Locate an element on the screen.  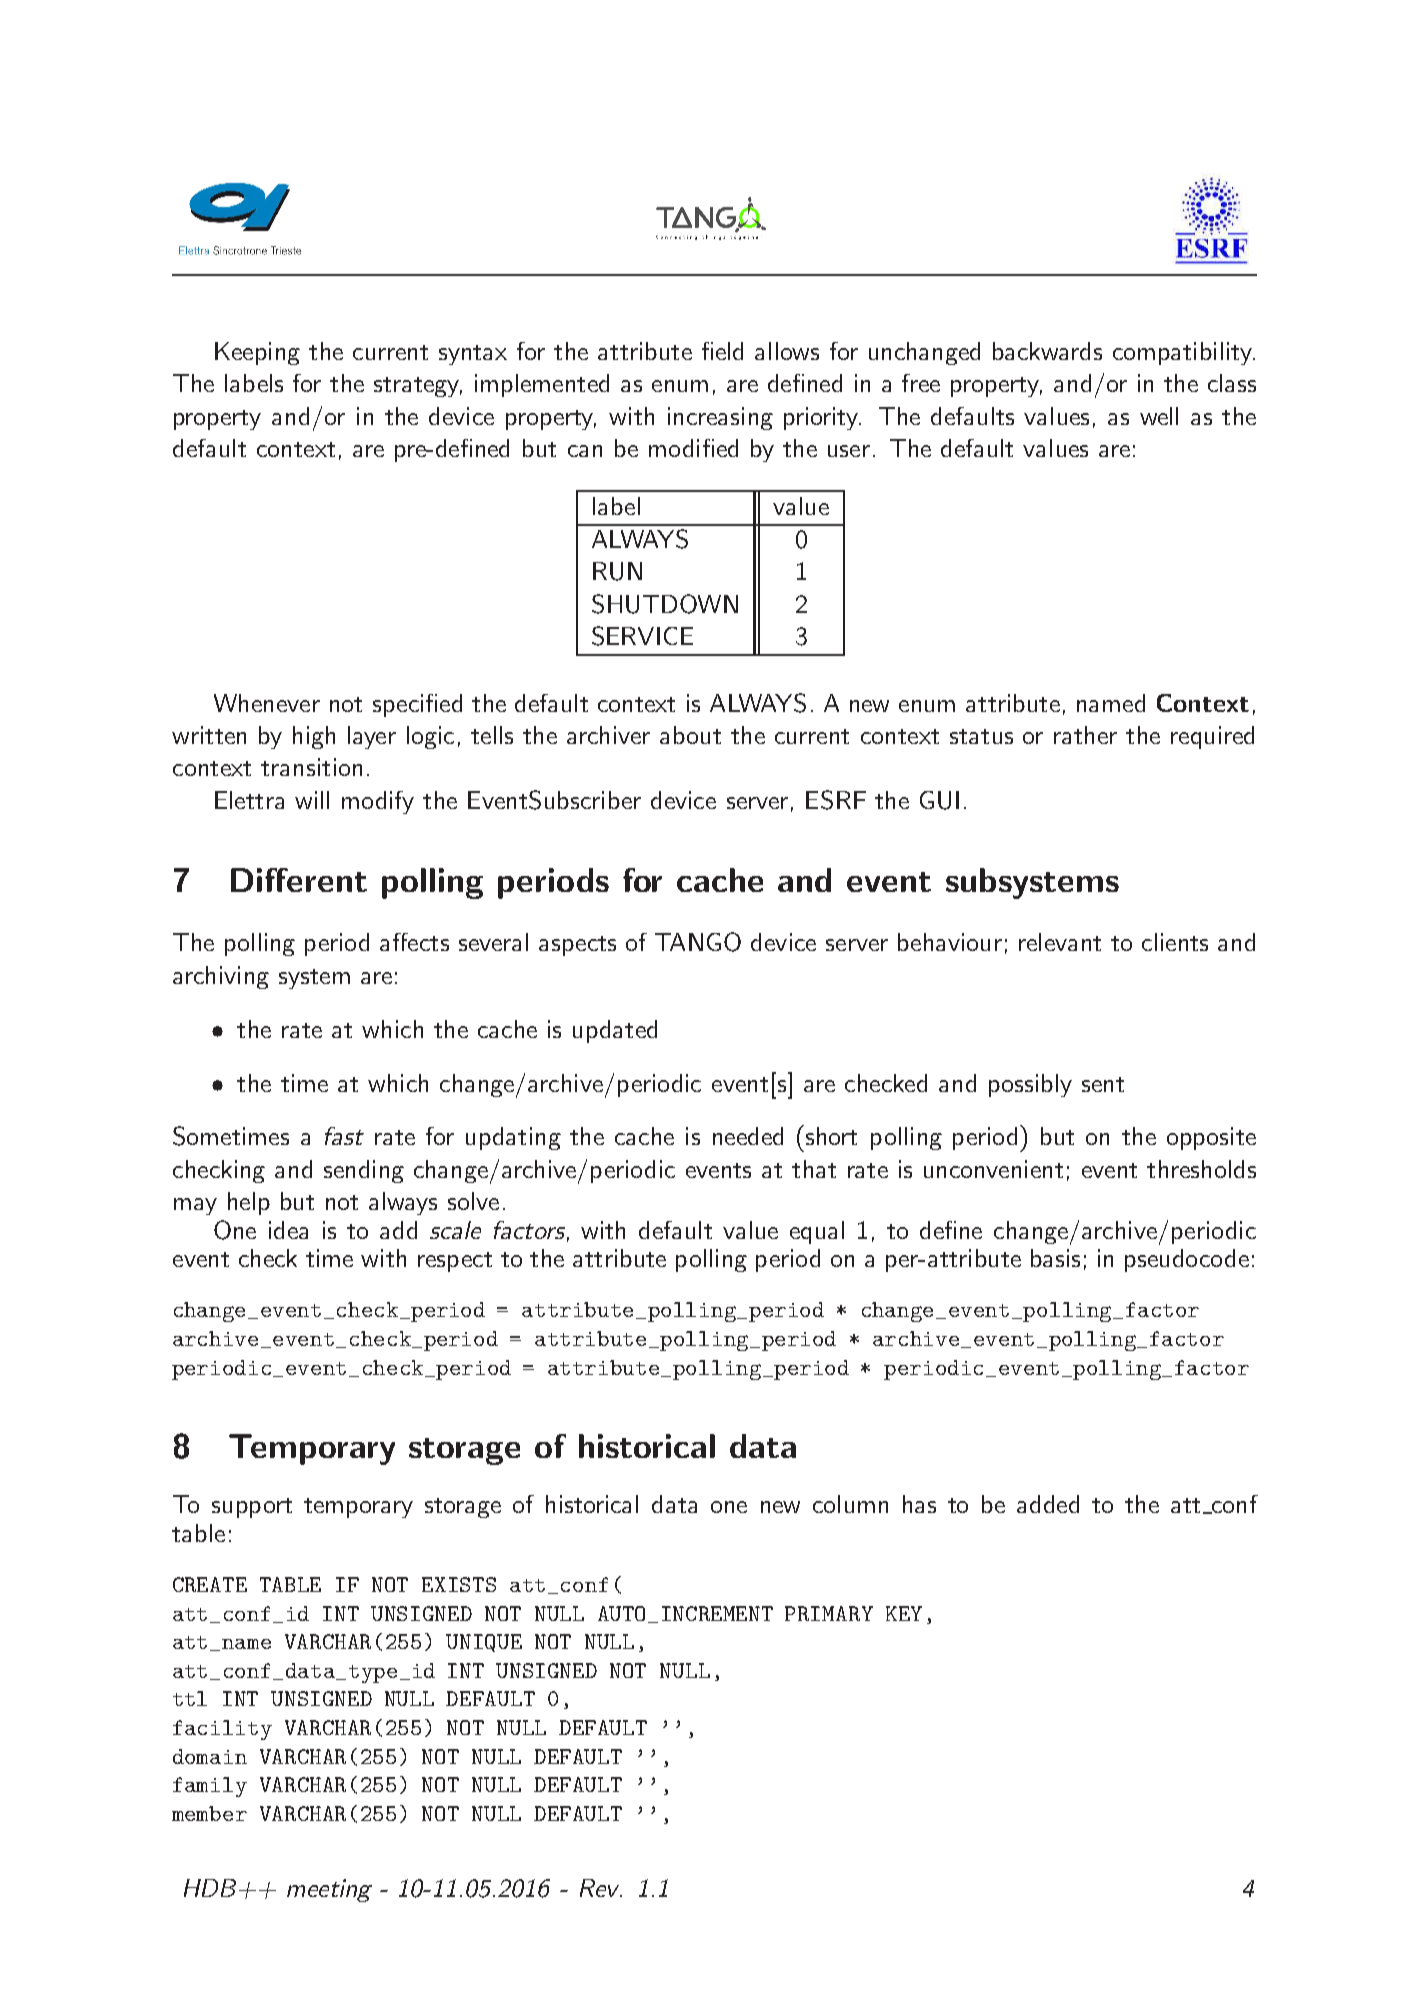
about is located at coordinates (690, 735).
